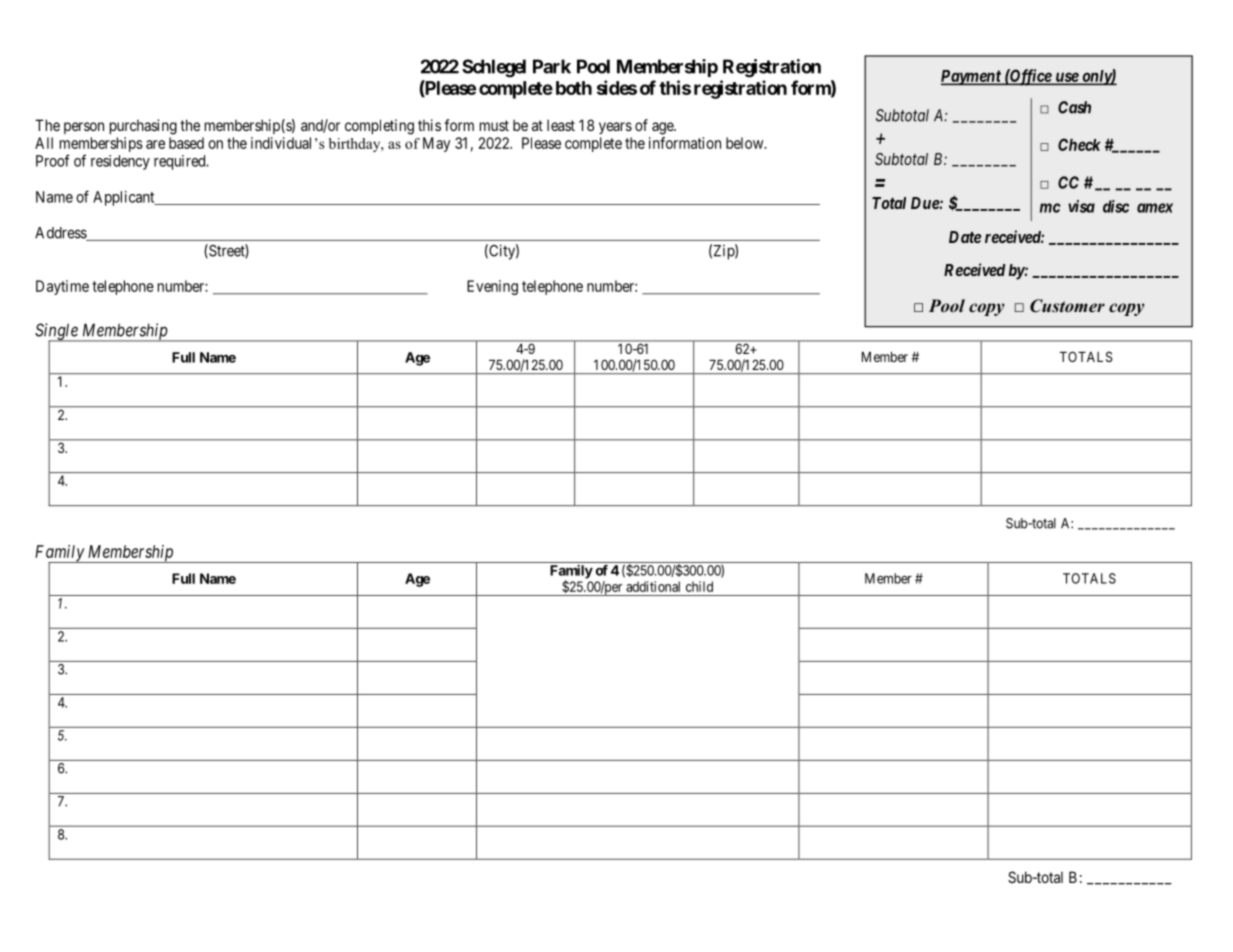 This screenshot has height=952, width=1233. I want to click on Address, so click(61, 234).
